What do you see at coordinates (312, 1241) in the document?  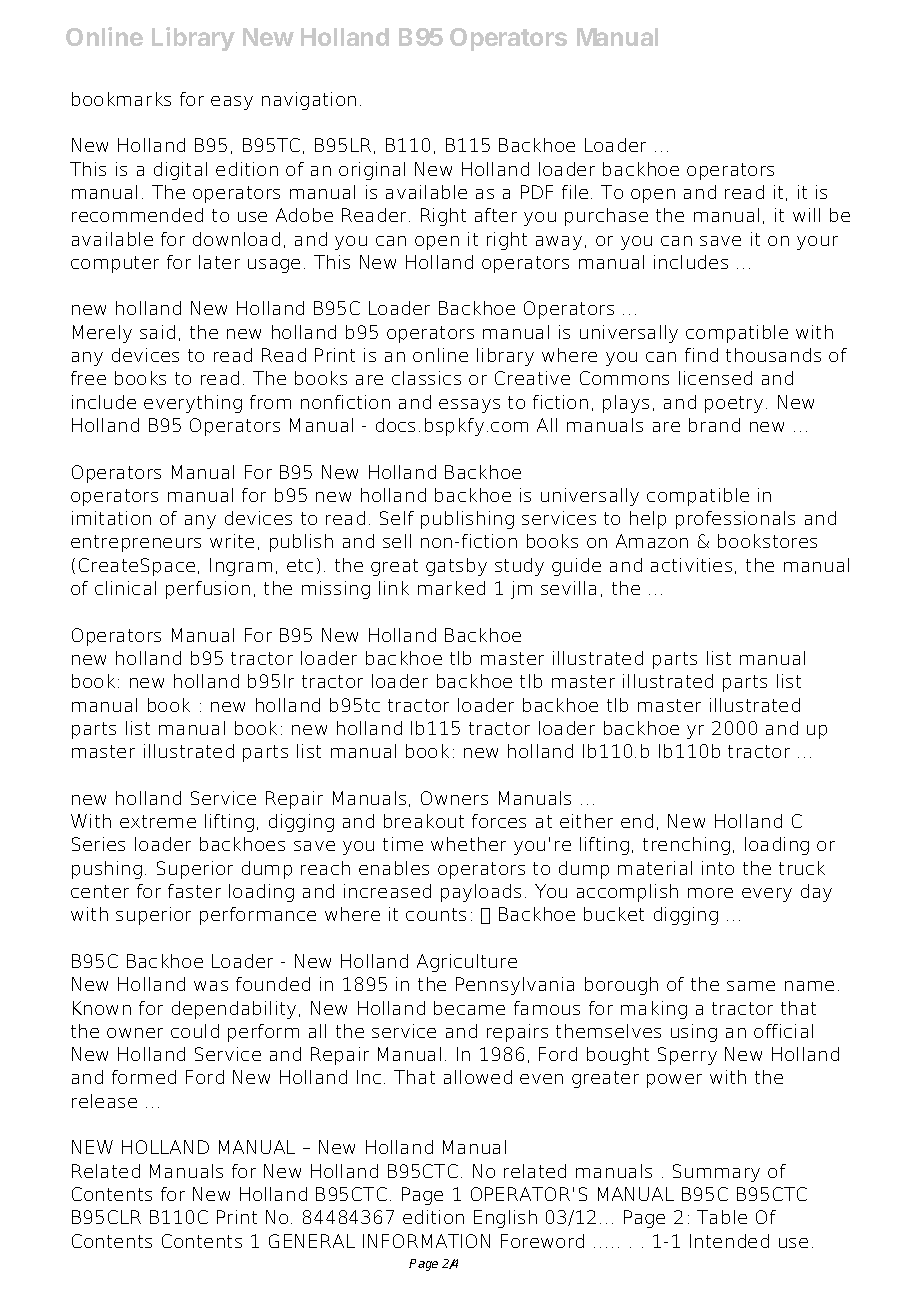 I see `GENERAL` at bounding box center [312, 1241].
